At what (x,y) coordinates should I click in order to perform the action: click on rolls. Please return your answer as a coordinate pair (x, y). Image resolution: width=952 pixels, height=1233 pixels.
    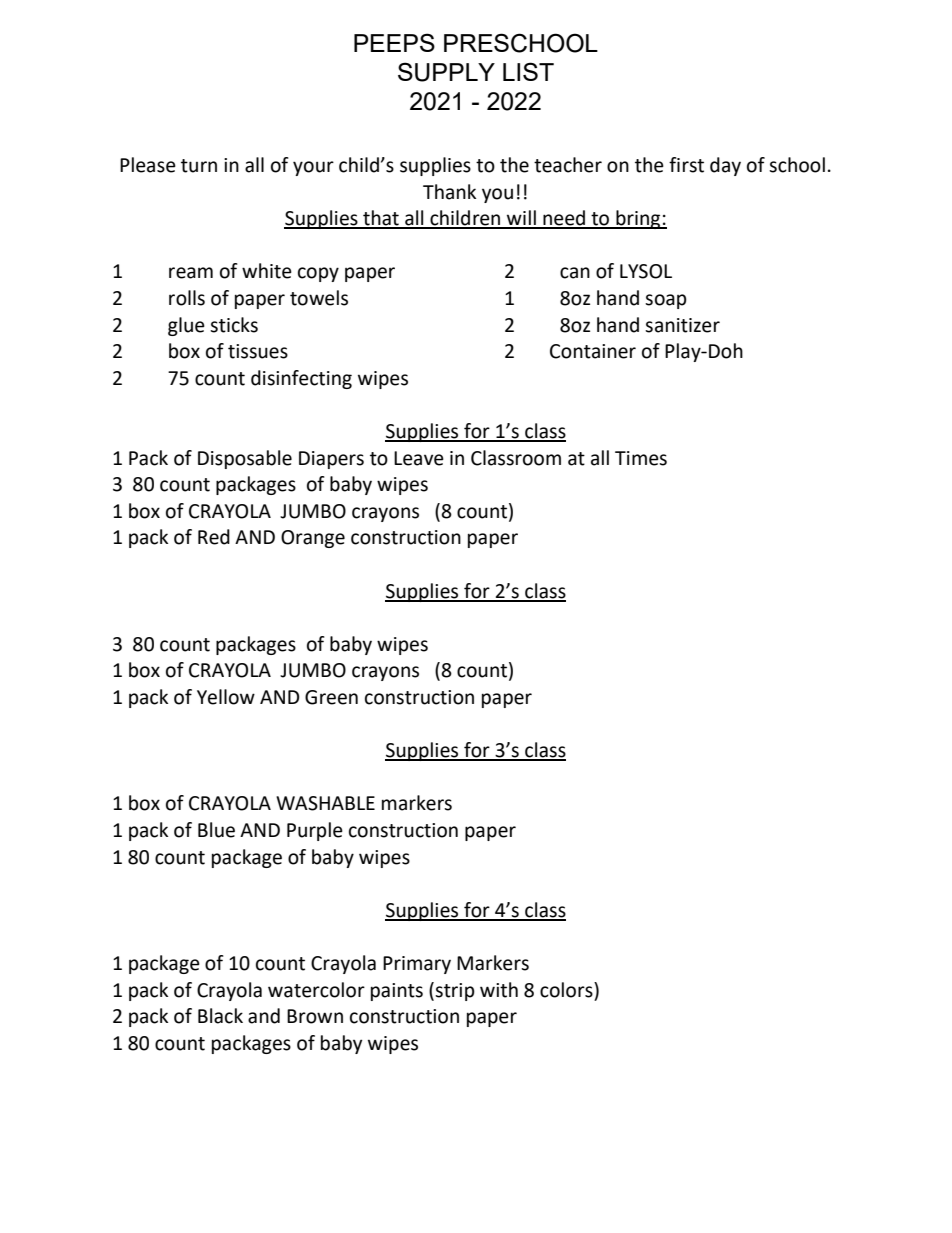
    Looking at the image, I should click on (187, 298).
